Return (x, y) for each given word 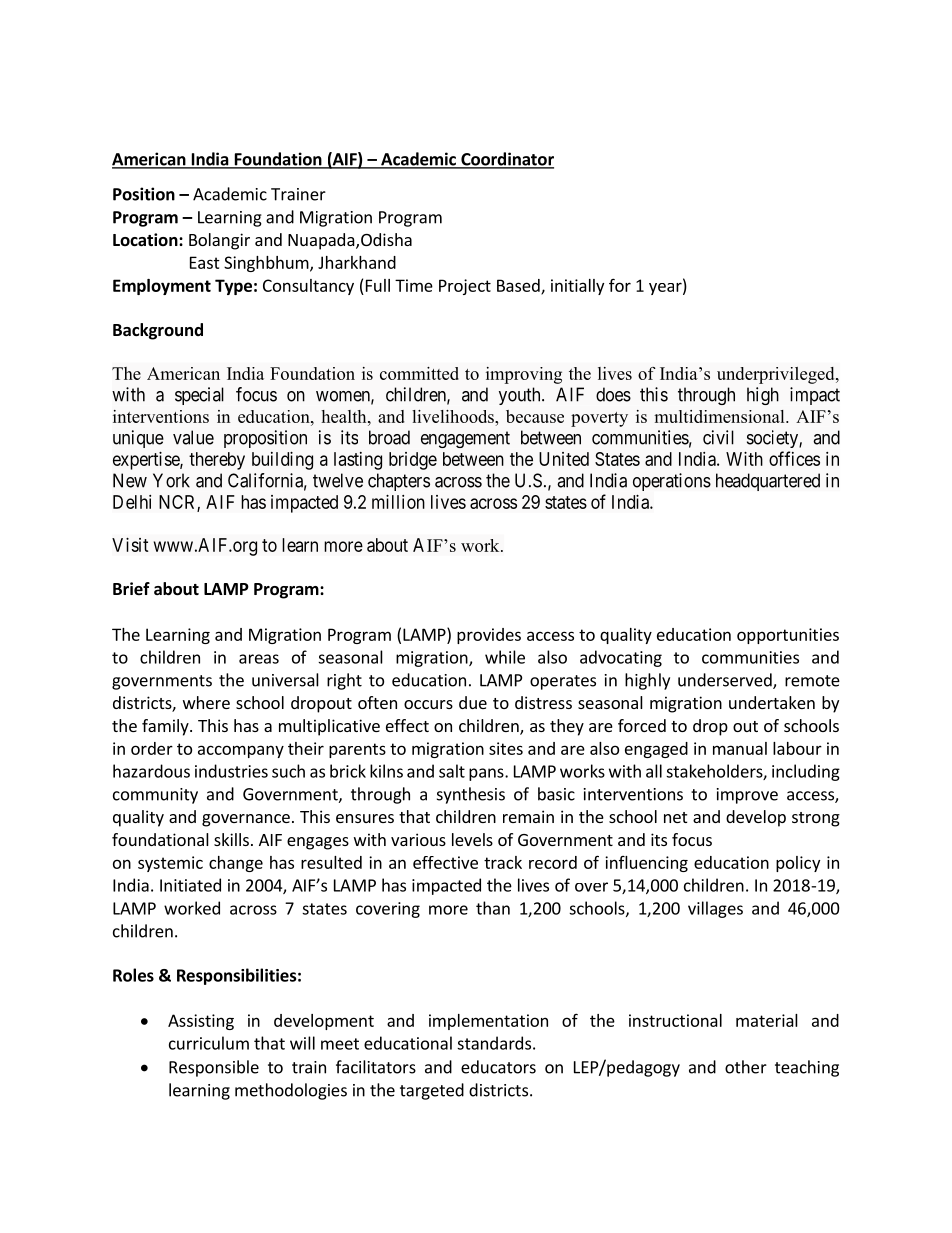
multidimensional (720, 416)
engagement (465, 439)
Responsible (214, 1068)
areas (259, 659)
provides (489, 636)
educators (498, 1067)
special (199, 396)
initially (577, 287)
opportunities (788, 636)
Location (146, 239)
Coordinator (506, 160)
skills (231, 839)
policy (798, 864)
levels (472, 839)
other (746, 1067)
